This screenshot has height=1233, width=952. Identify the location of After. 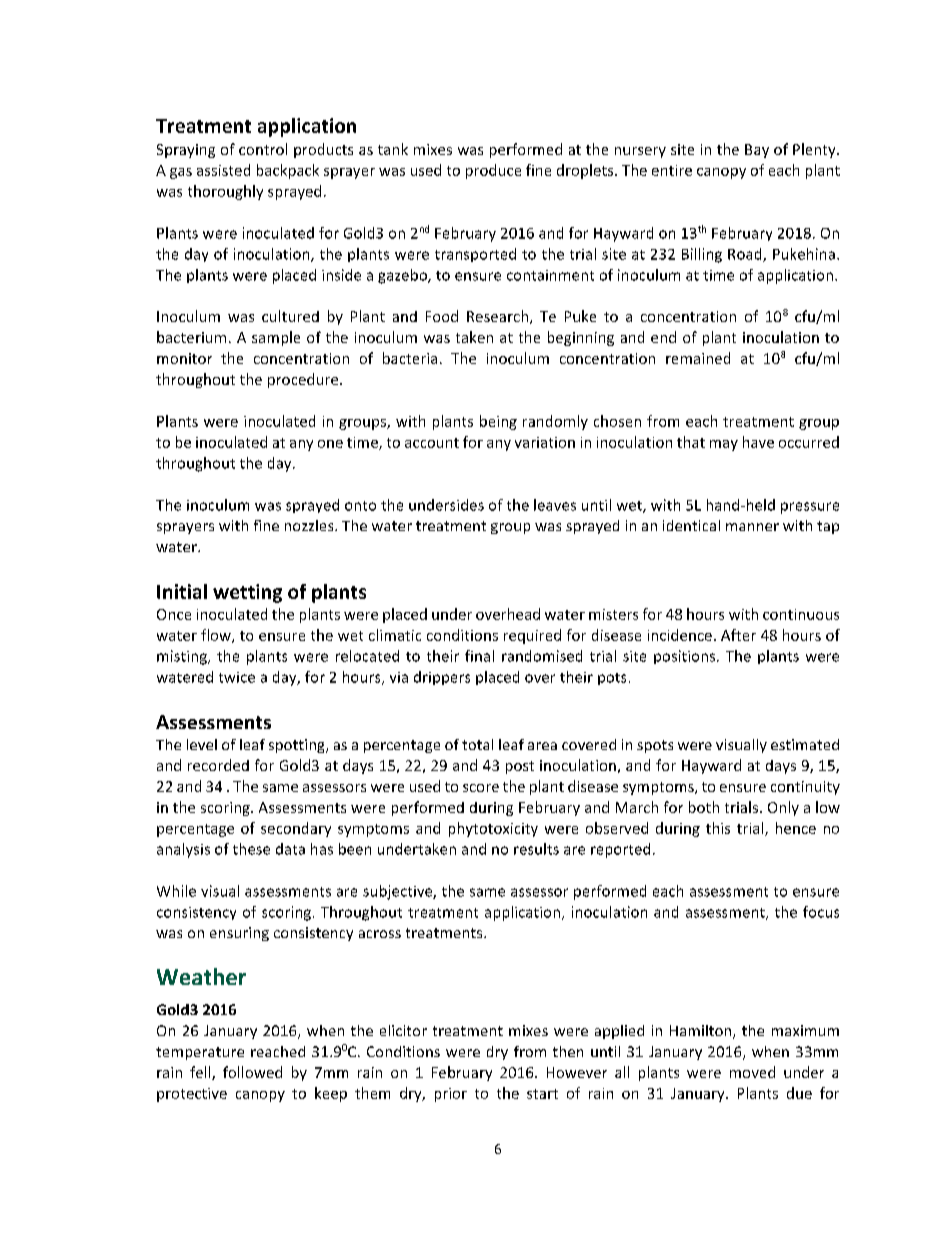
(738, 635).
